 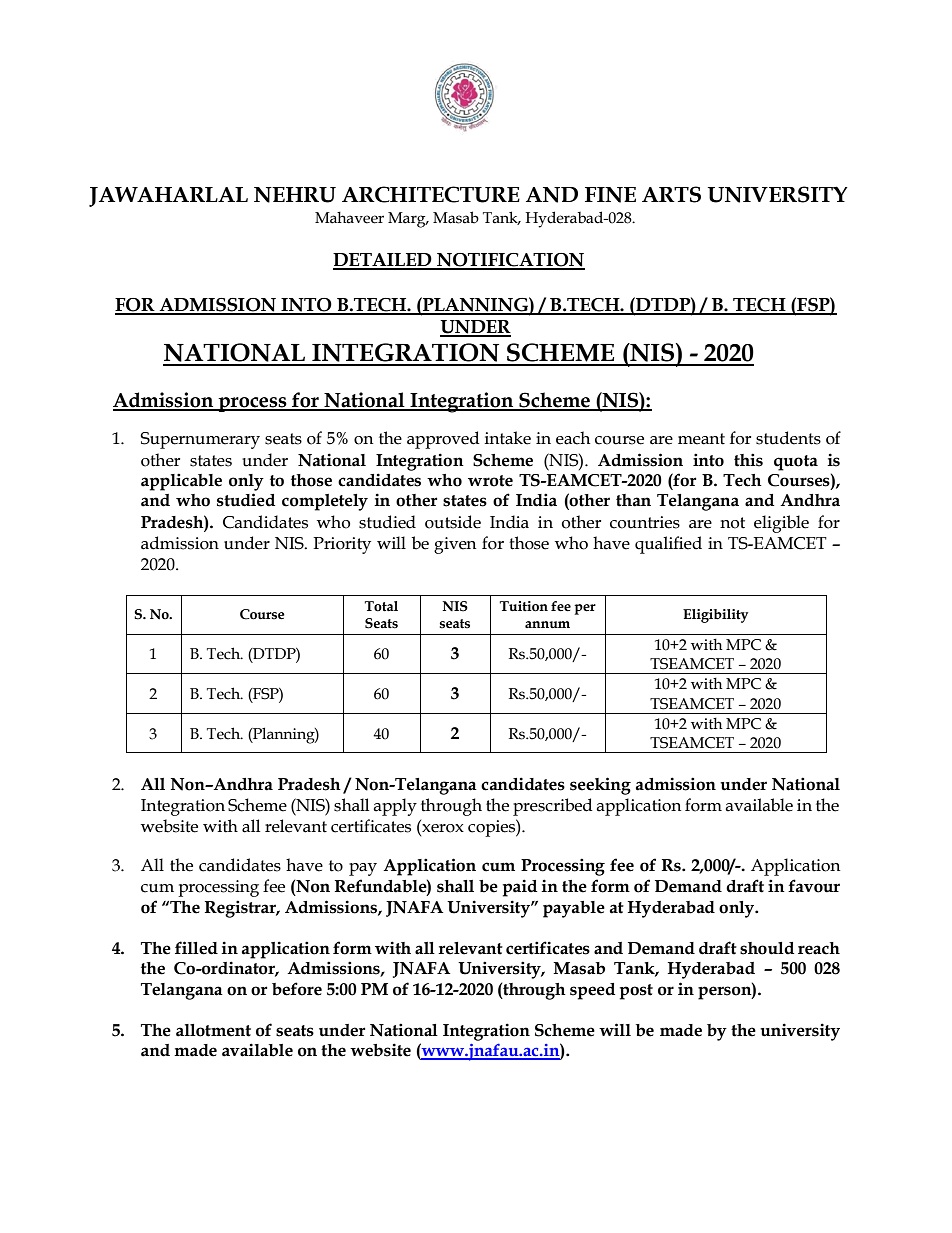 I want to click on xerox, so click(x=442, y=829).
